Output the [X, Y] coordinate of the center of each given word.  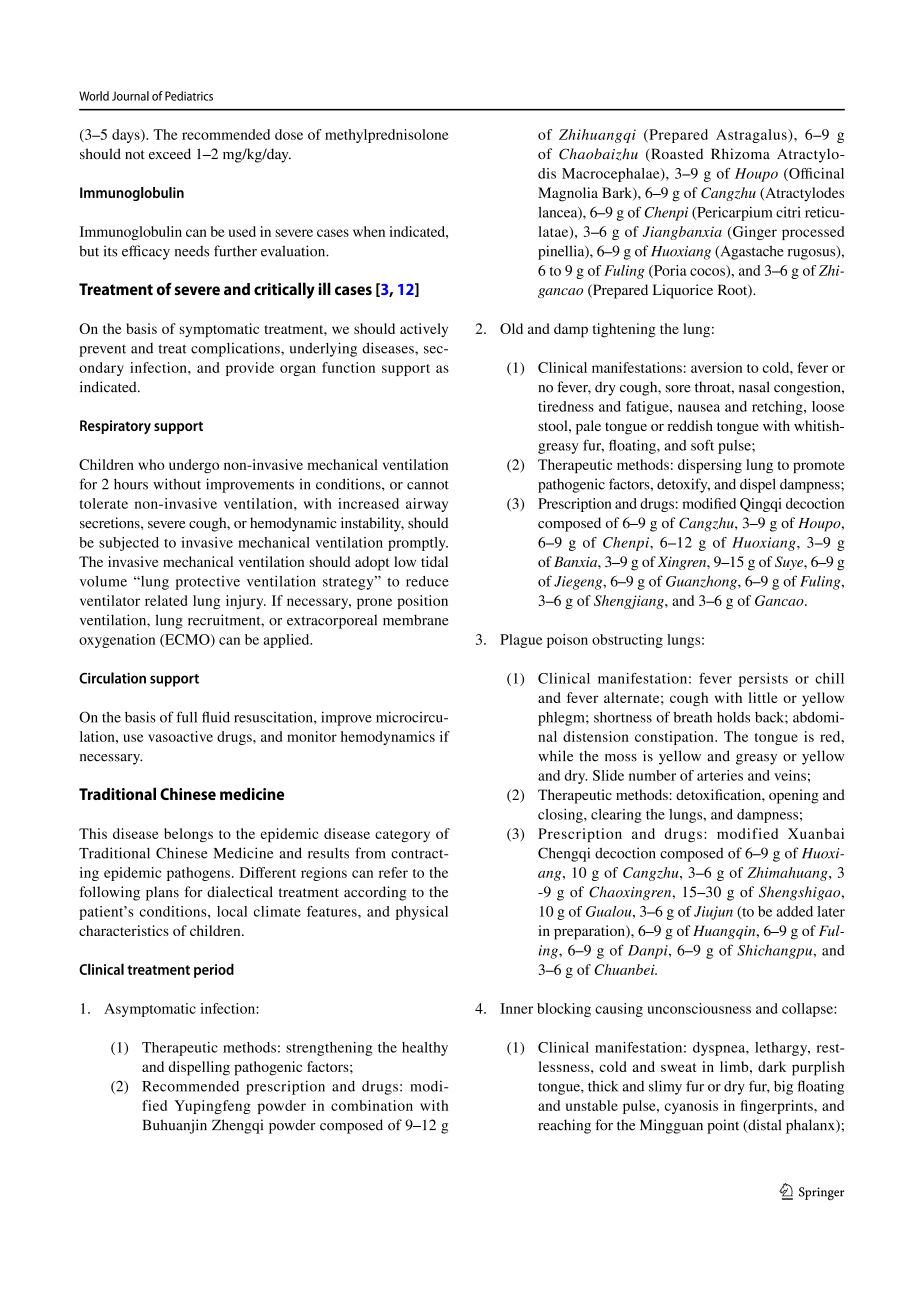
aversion [716, 367]
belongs [188, 835]
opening [794, 796]
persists [763, 680]
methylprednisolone [387, 136]
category [402, 836]
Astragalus [752, 136]
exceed [170, 153]
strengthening [329, 1049]
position [422, 602]
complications [236, 349]
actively [424, 330]
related [166, 600]
